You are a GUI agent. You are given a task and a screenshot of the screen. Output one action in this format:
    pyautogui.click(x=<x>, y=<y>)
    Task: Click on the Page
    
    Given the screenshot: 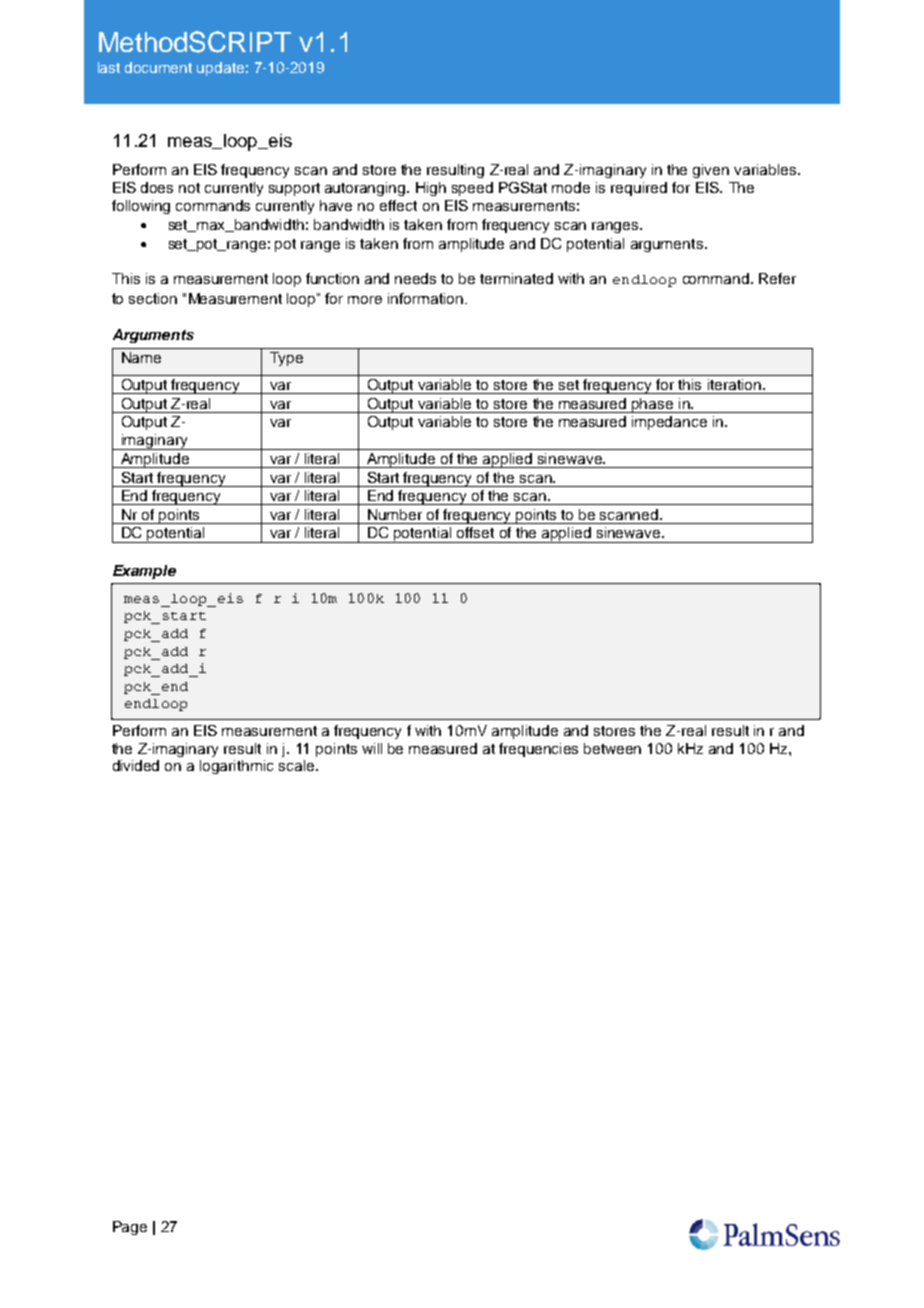 What is the action you would take?
    pyautogui.click(x=130, y=1228)
